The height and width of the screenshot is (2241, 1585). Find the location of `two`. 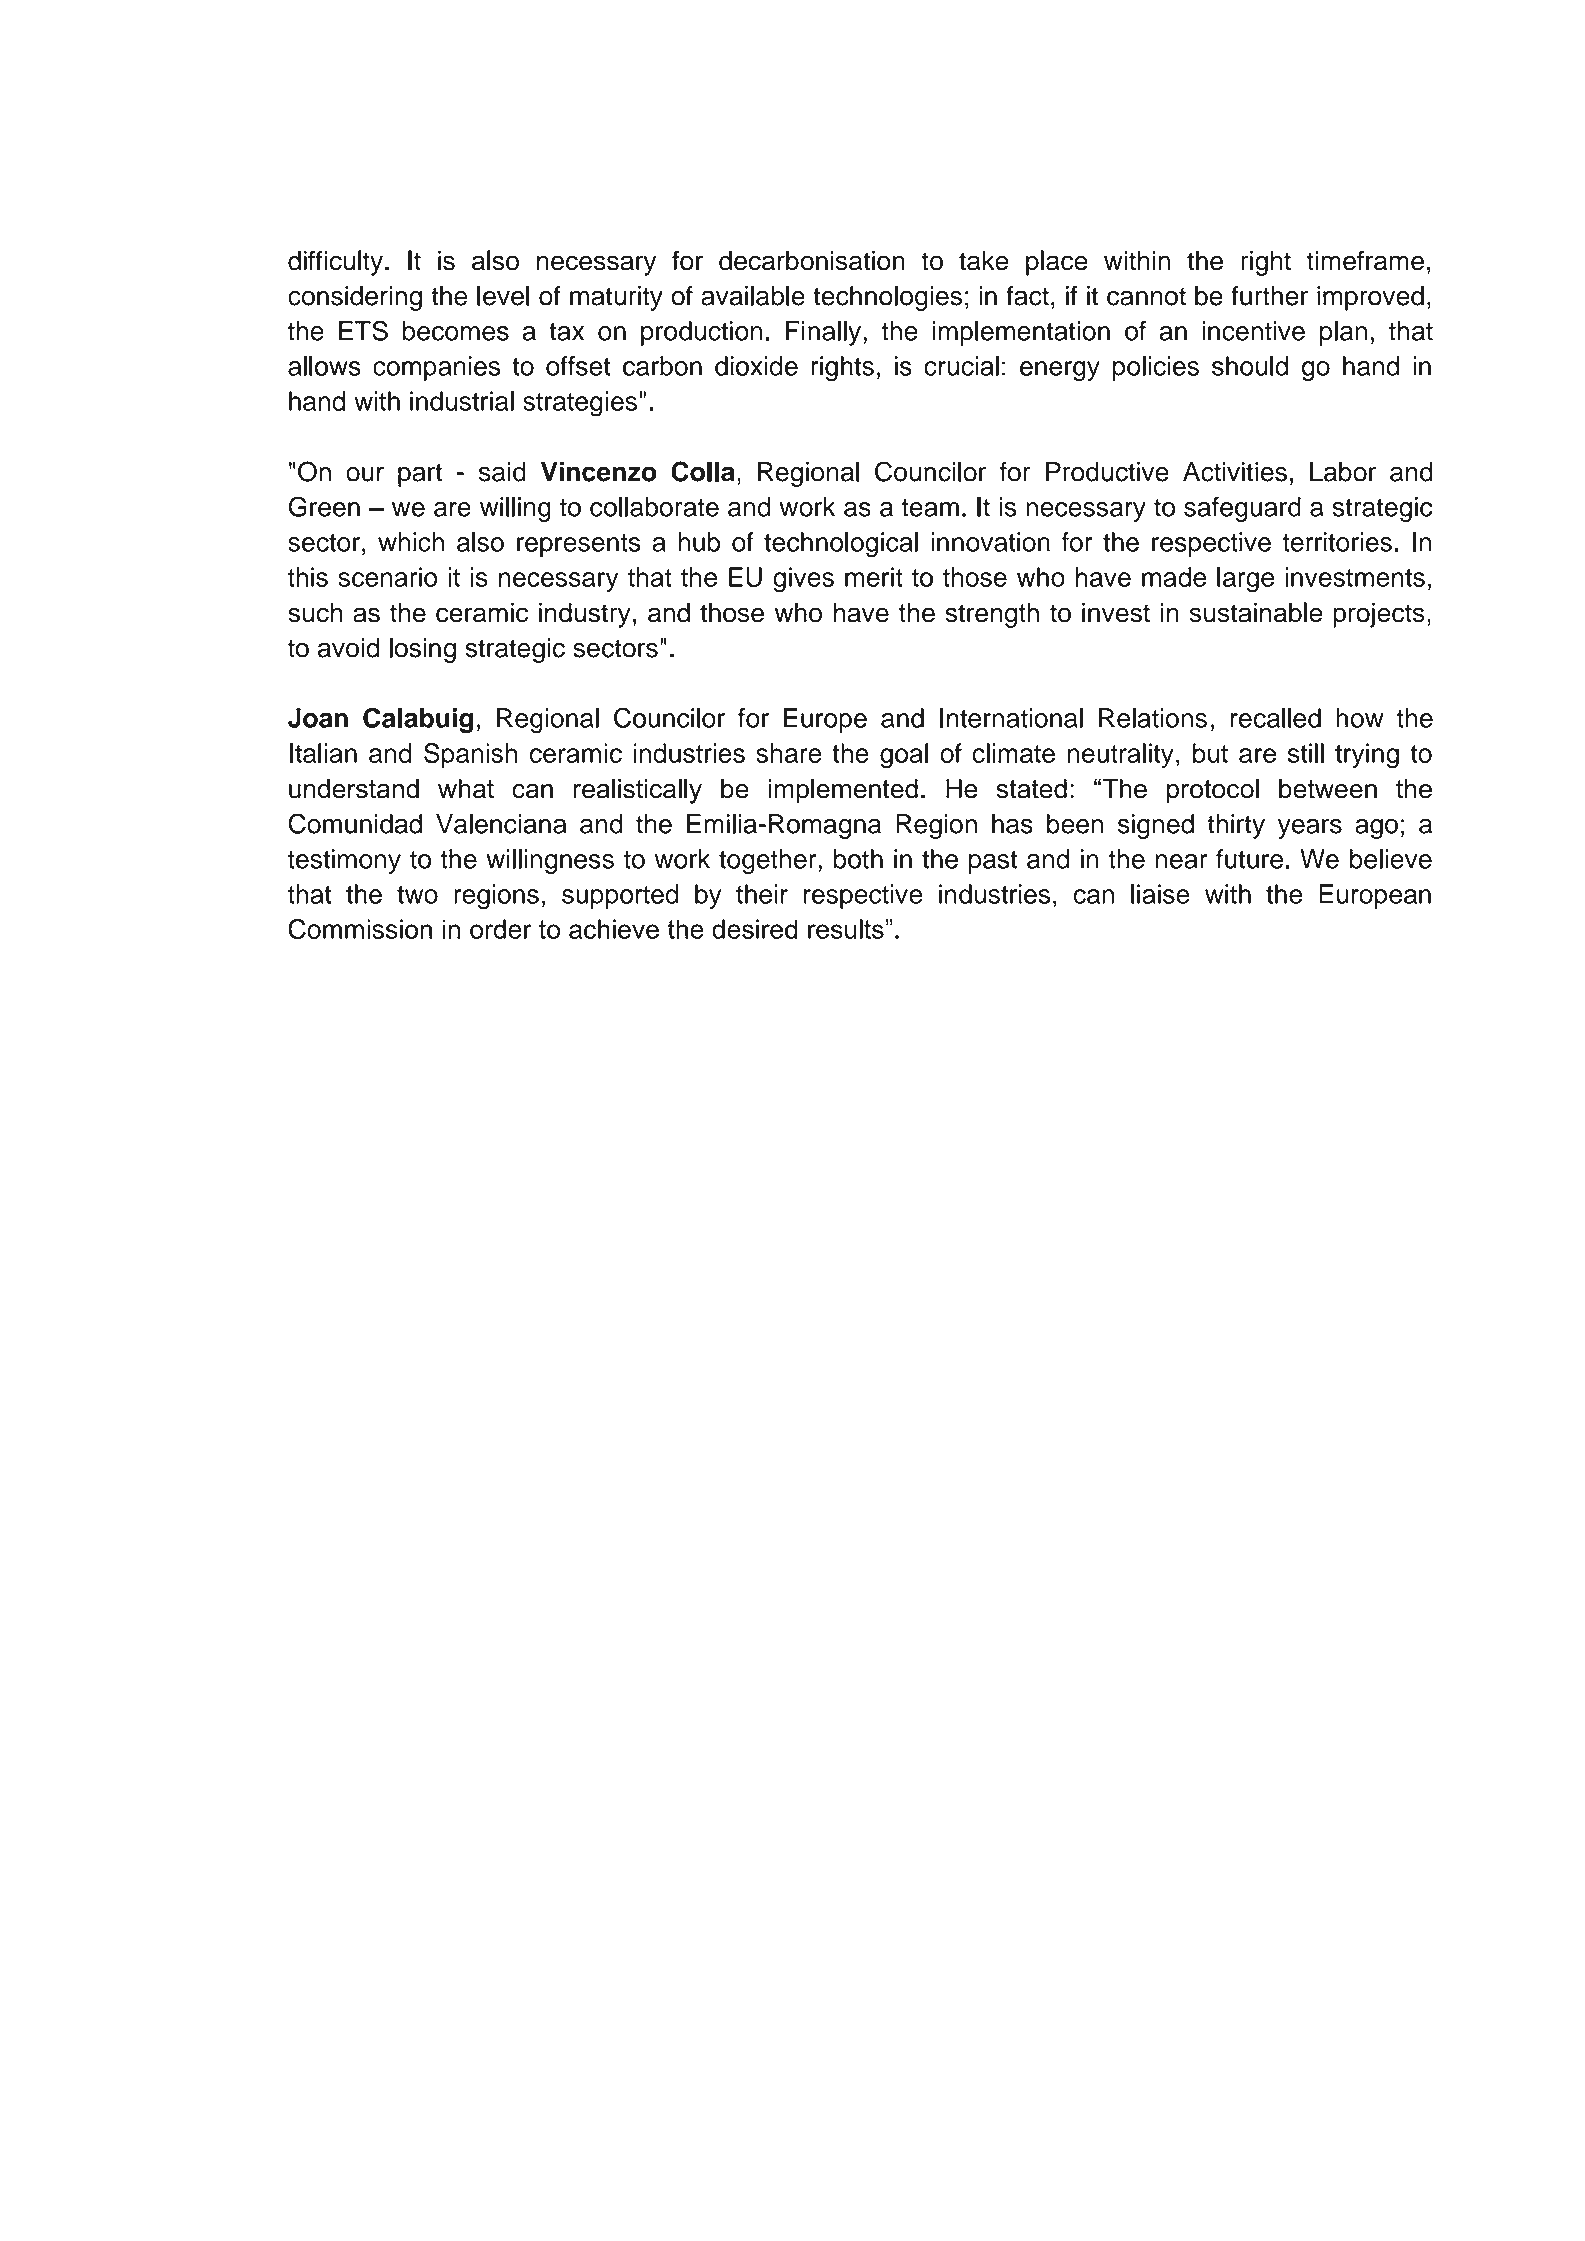

two is located at coordinates (417, 895).
